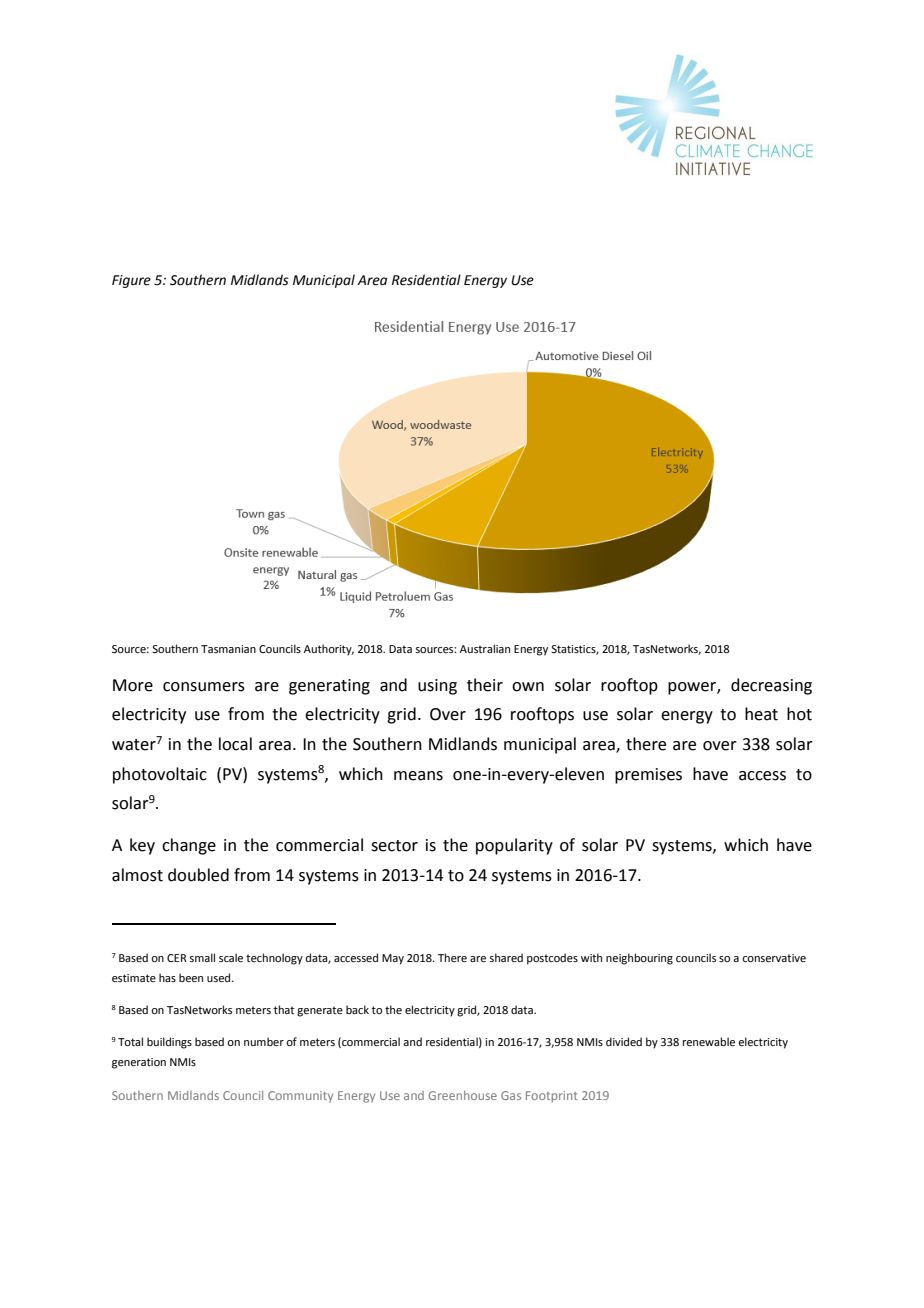 Image resolution: width=924 pixels, height=1308 pixels. Describe the element at coordinates (761, 714) in the page. I see `heat` at that location.
